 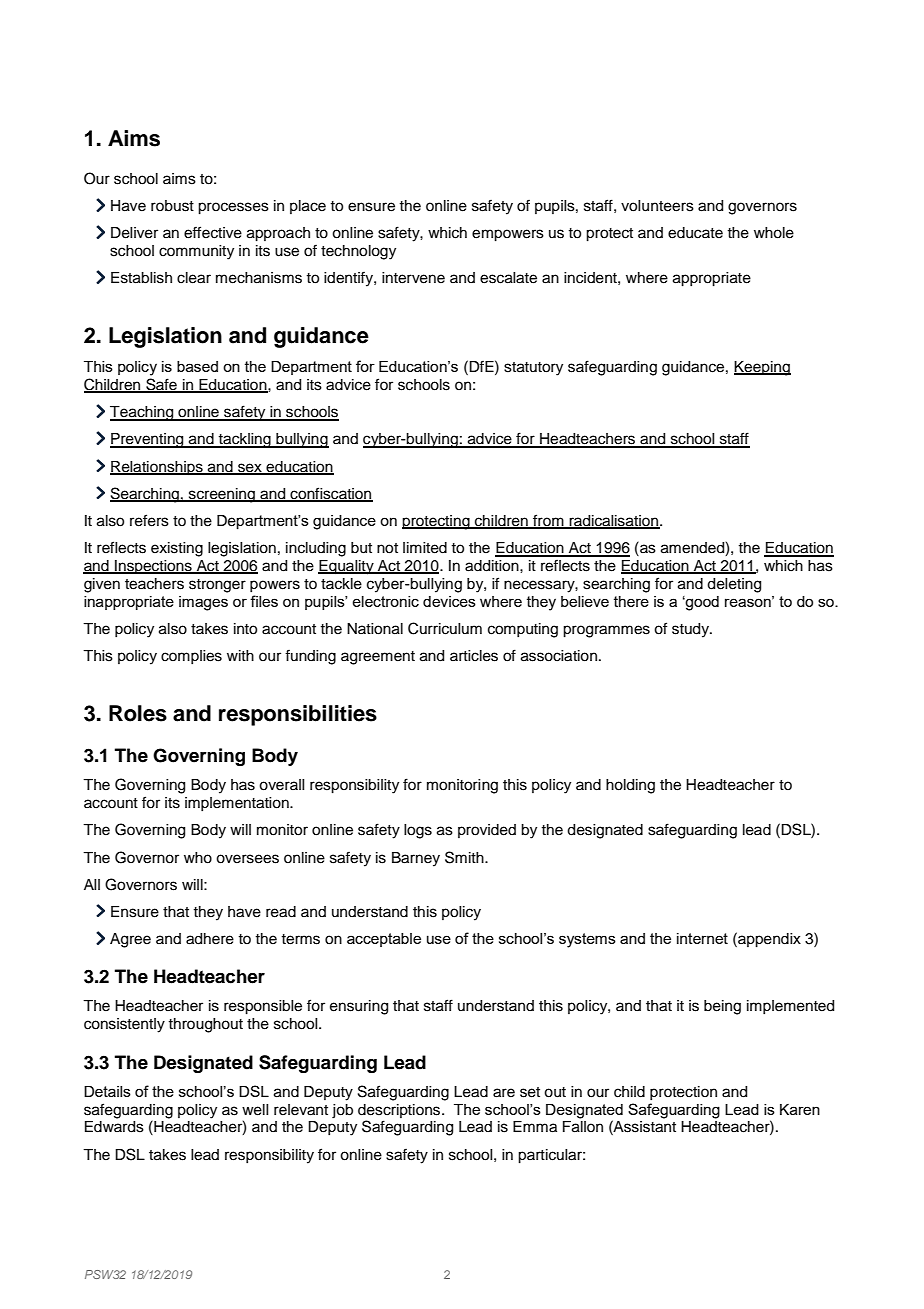 I want to click on implementation, so click(x=238, y=804).
